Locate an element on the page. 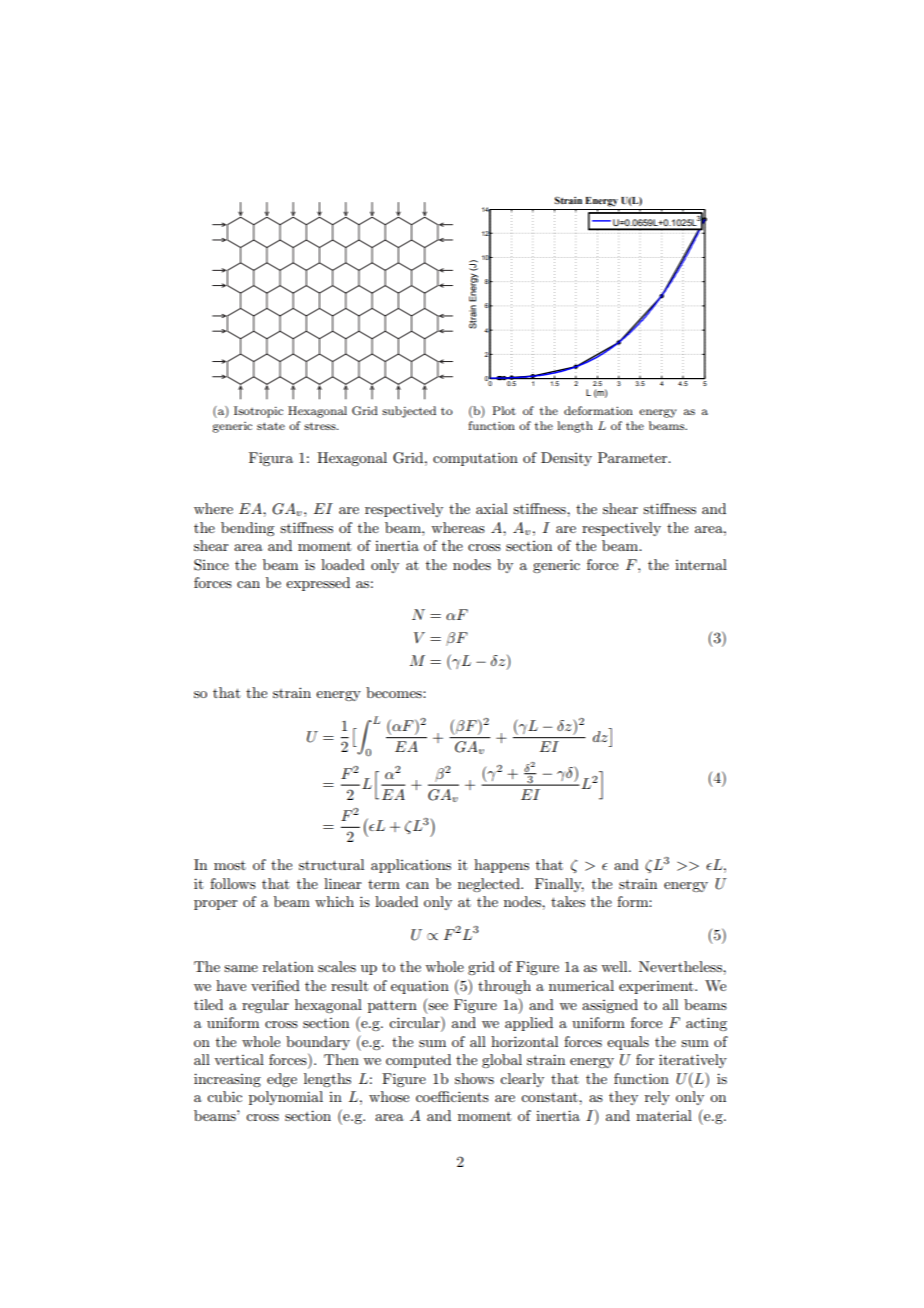  most is located at coordinates (230, 865).
